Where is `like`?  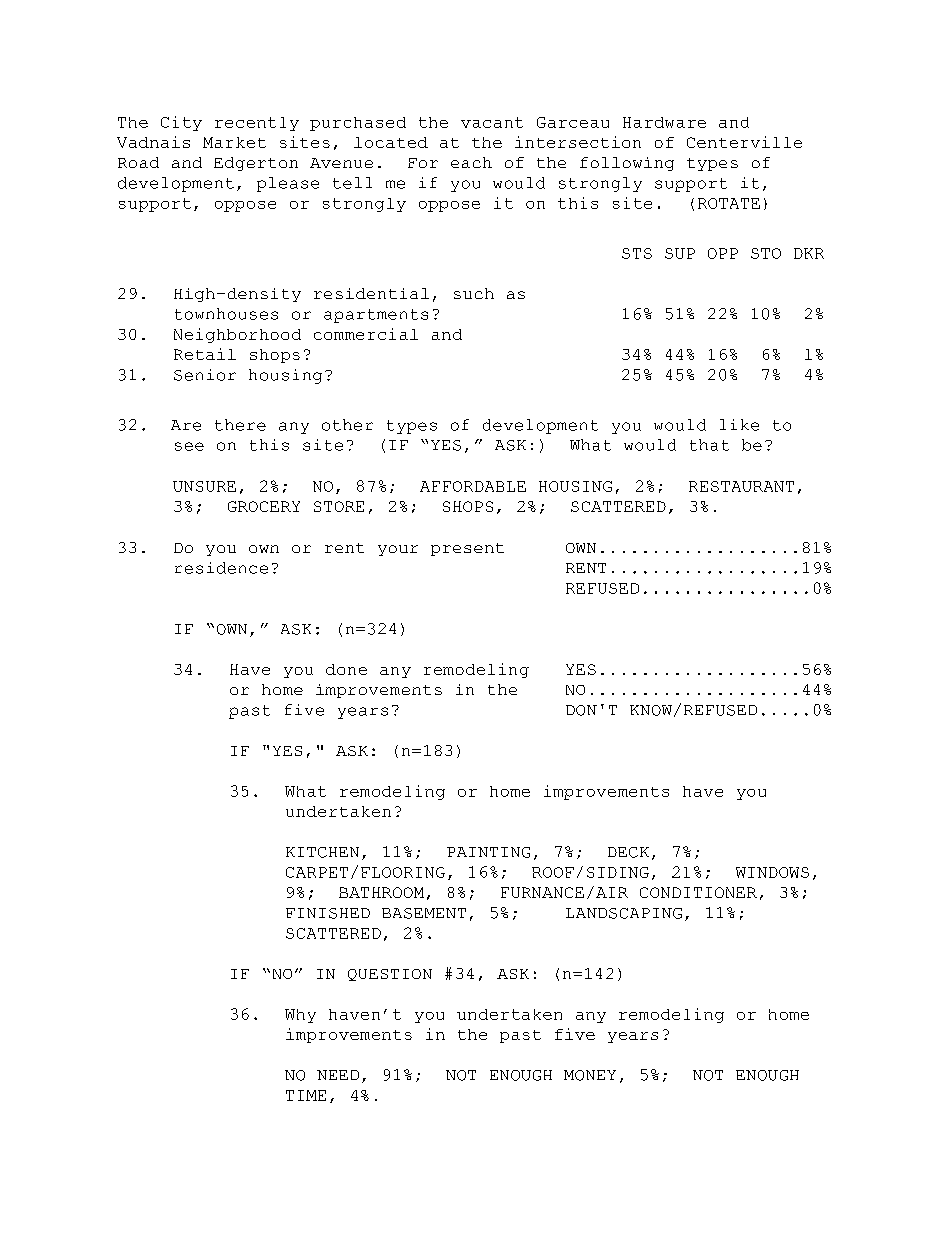
like is located at coordinates (739, 425).
